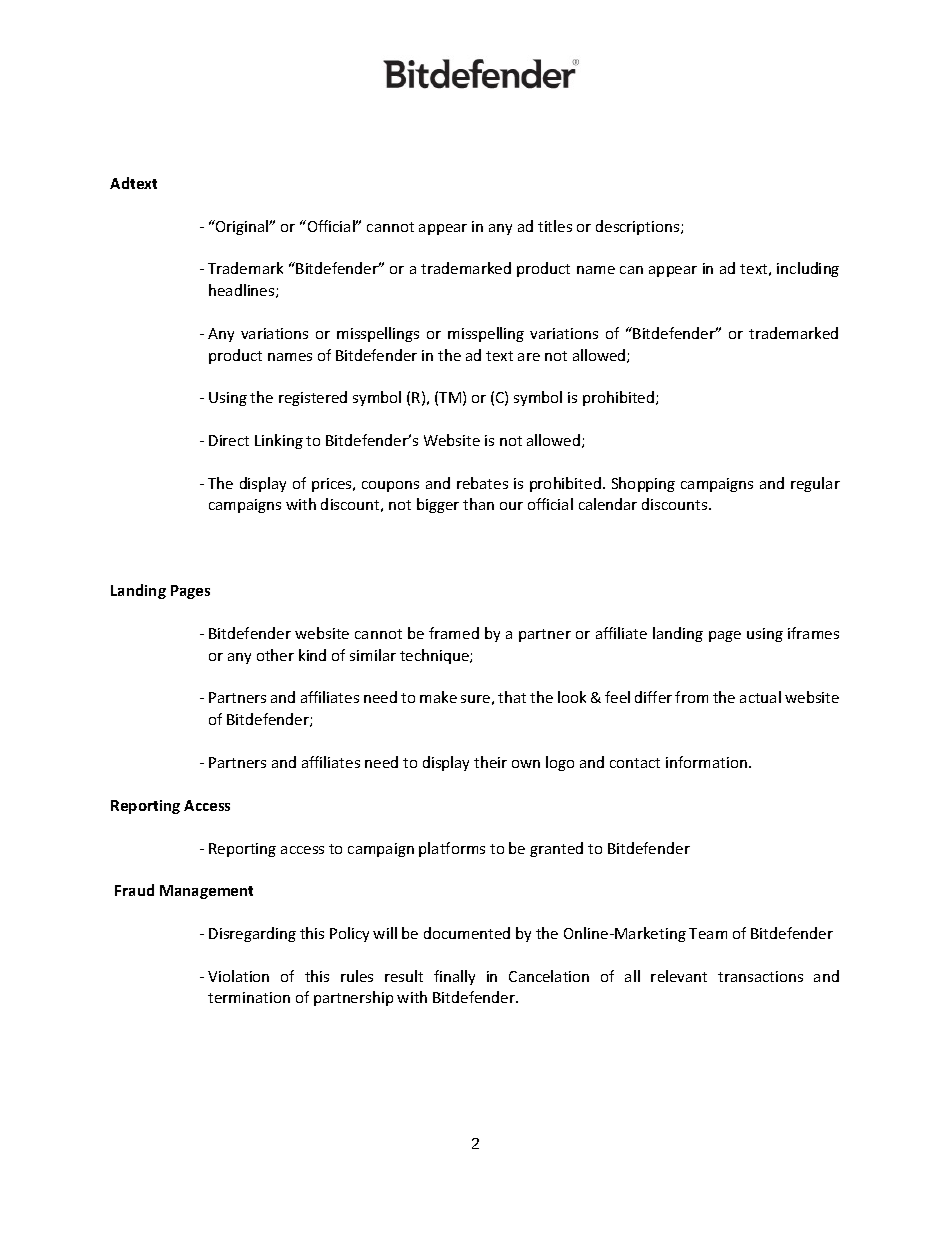 This screenshot has width=952, height=1233. What do you see at coordinates (808, 269) in the screenshot?
I see `including` at bounding box center [808, 269].
